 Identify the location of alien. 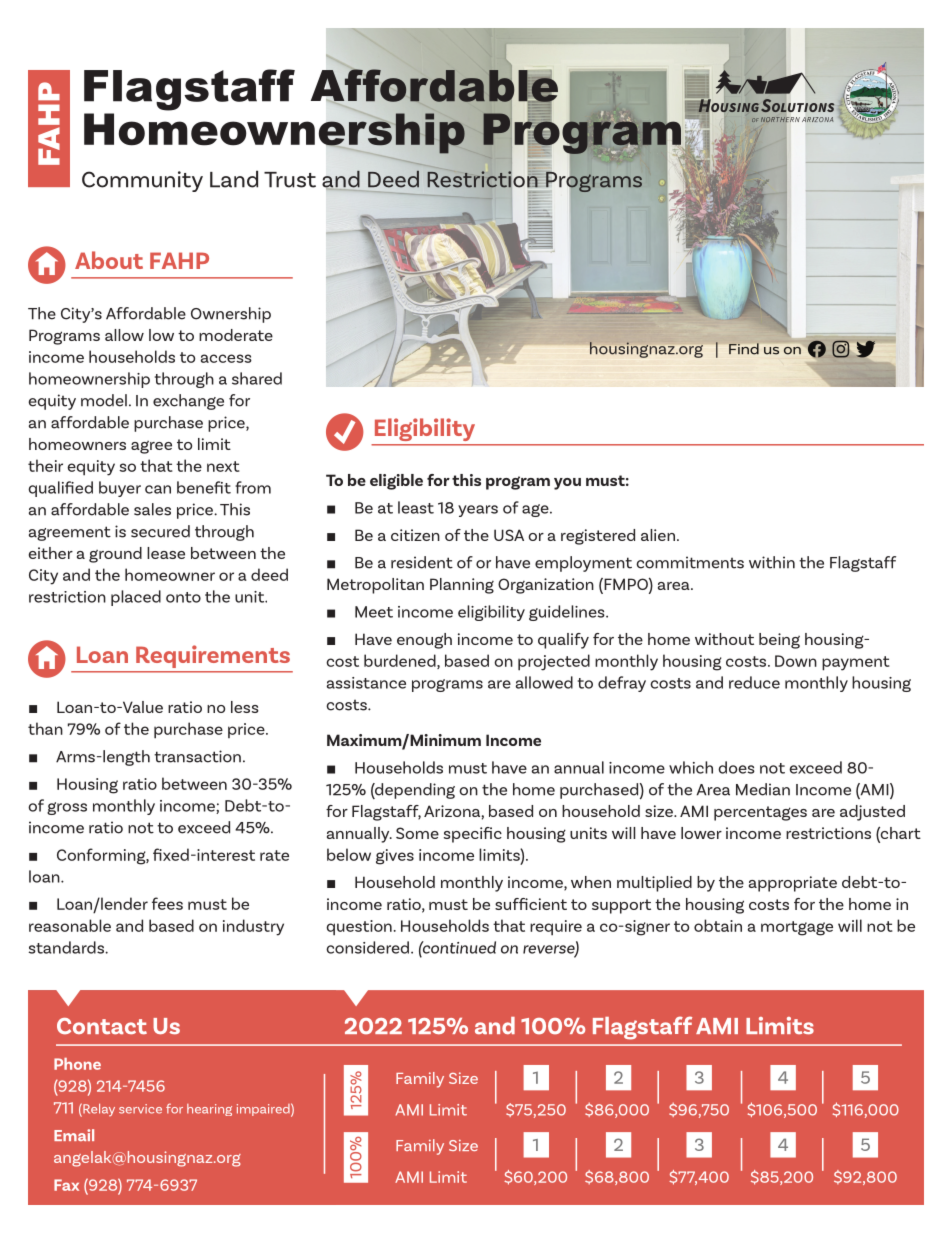
(658, 535).
